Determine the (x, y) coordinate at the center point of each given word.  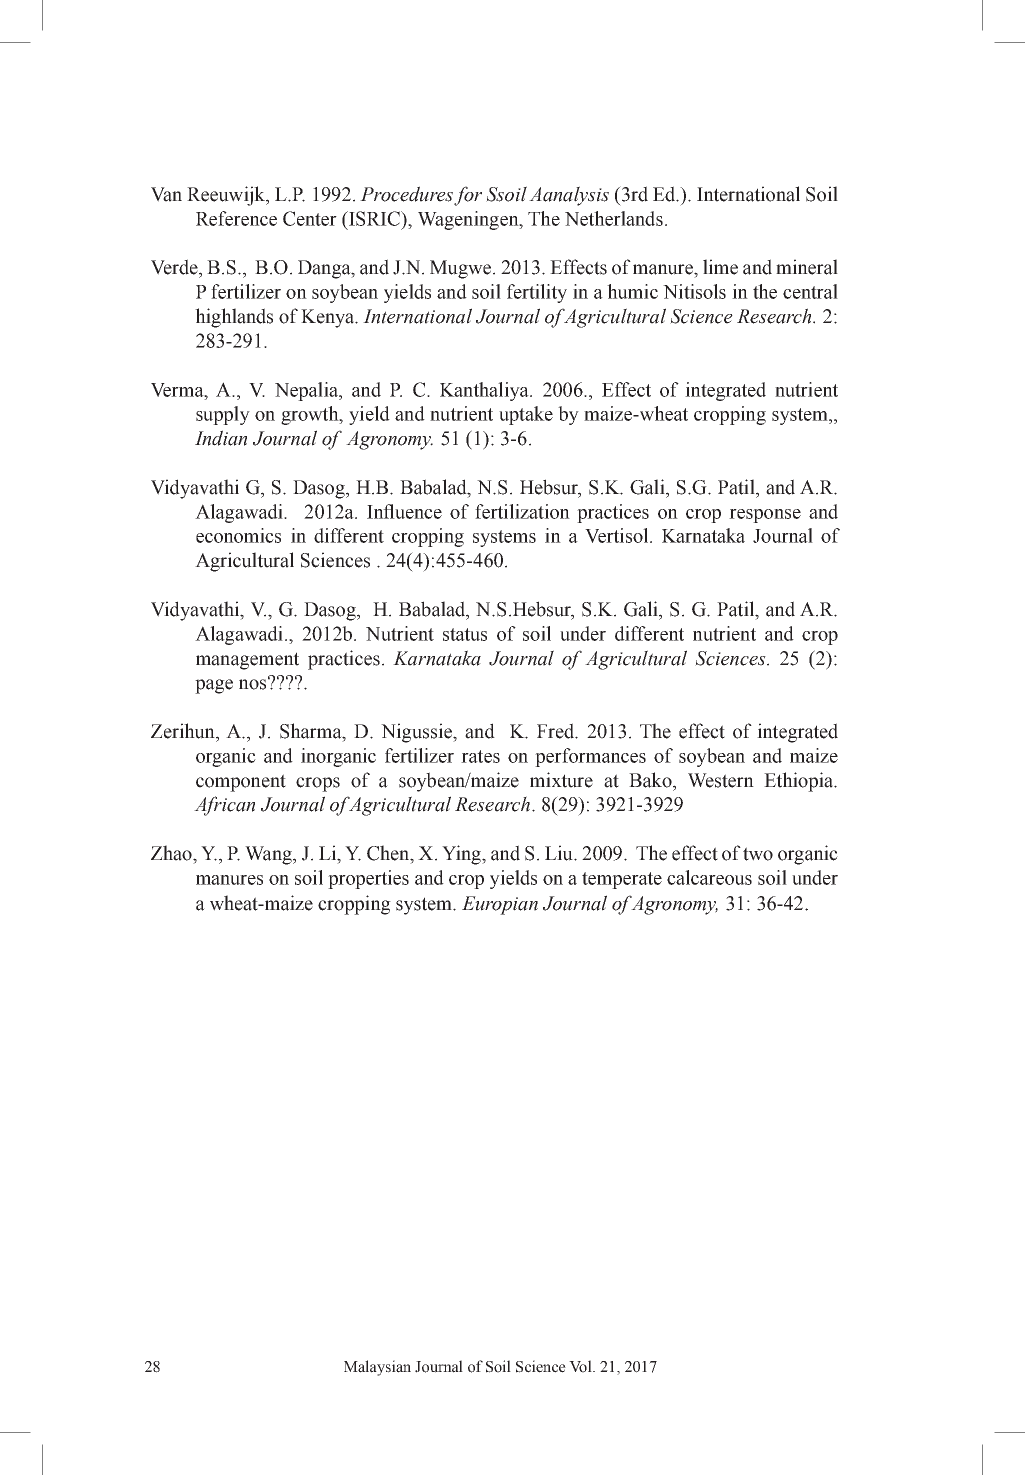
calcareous (709, 877)
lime (720, 267)
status (465, 634)
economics (238, 535)
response (765, 516)
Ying (462, 855)
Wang (269, 855)
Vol (581, 1366)
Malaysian (377, 1368)
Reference (236, 218)
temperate (622, 880)
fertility (537, 293)
